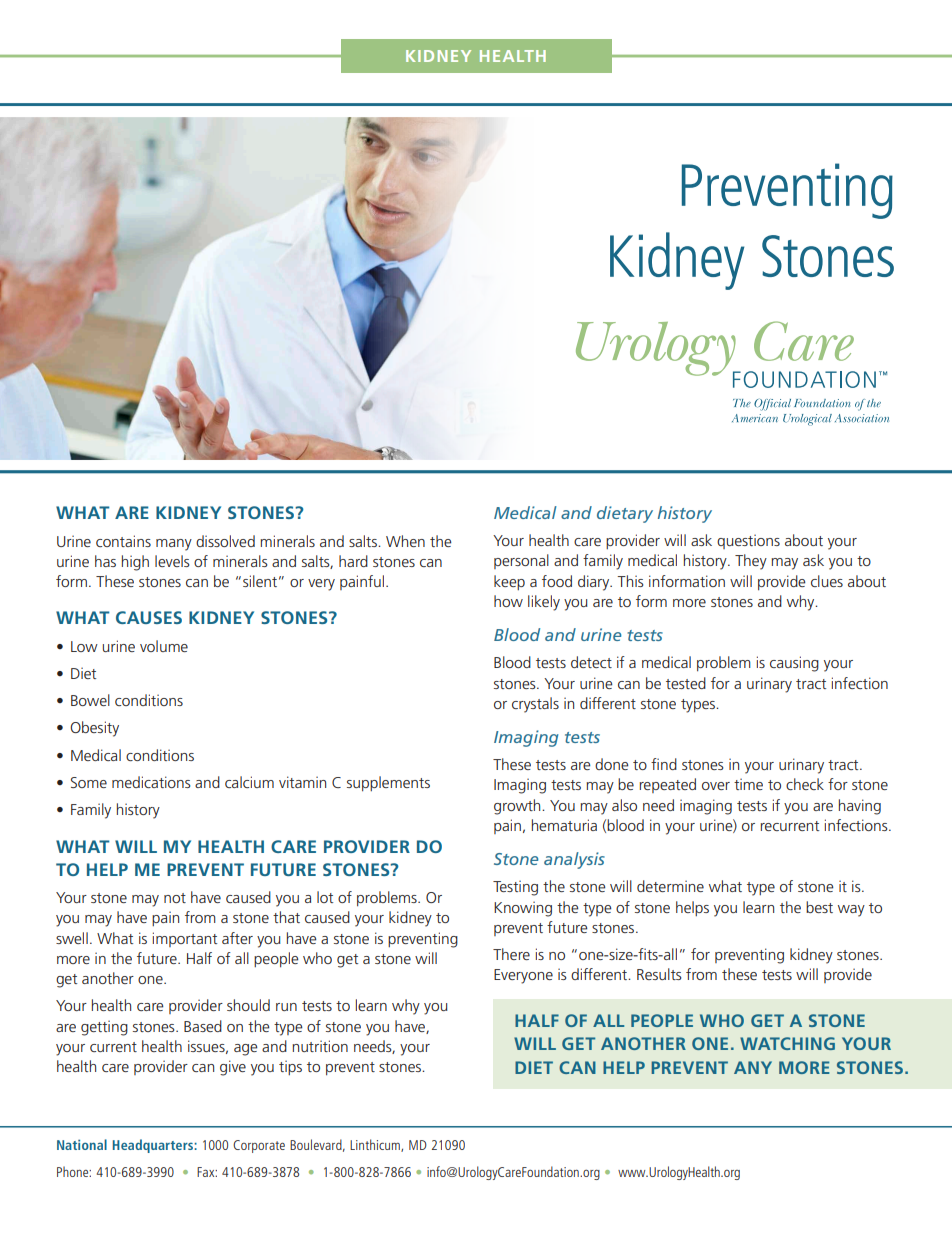 This image has height=1233, width=952. What do you see at coordinates (751, 562) in the image?
I see `They` at bounding box center [751, 562].
